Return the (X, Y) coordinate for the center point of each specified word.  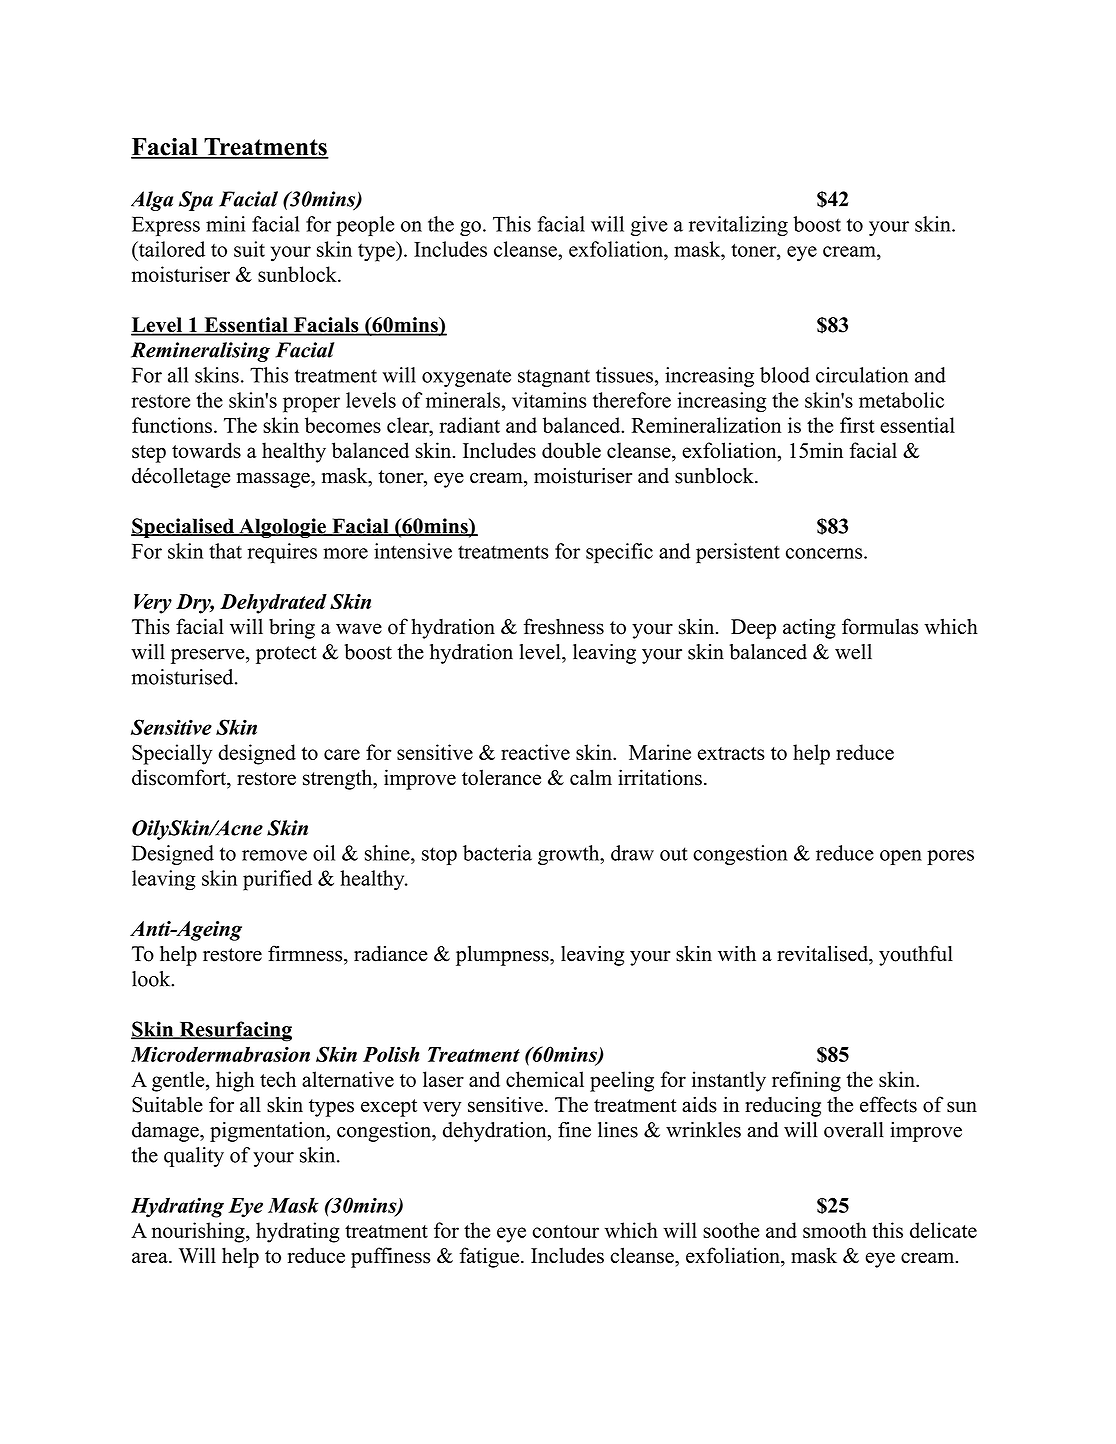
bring (292, 628)
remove (274, 855)
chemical (545, 1079)
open (901, 857)
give (649, 226)
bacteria (497, 853)
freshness (564, 626)
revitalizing (738, 226)
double (571, 450)
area (151, 1257)
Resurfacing (234, 1031)
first (857, 425)
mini (225, 224)
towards (206, 450)
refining (806, 1081)
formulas (880, 626)
